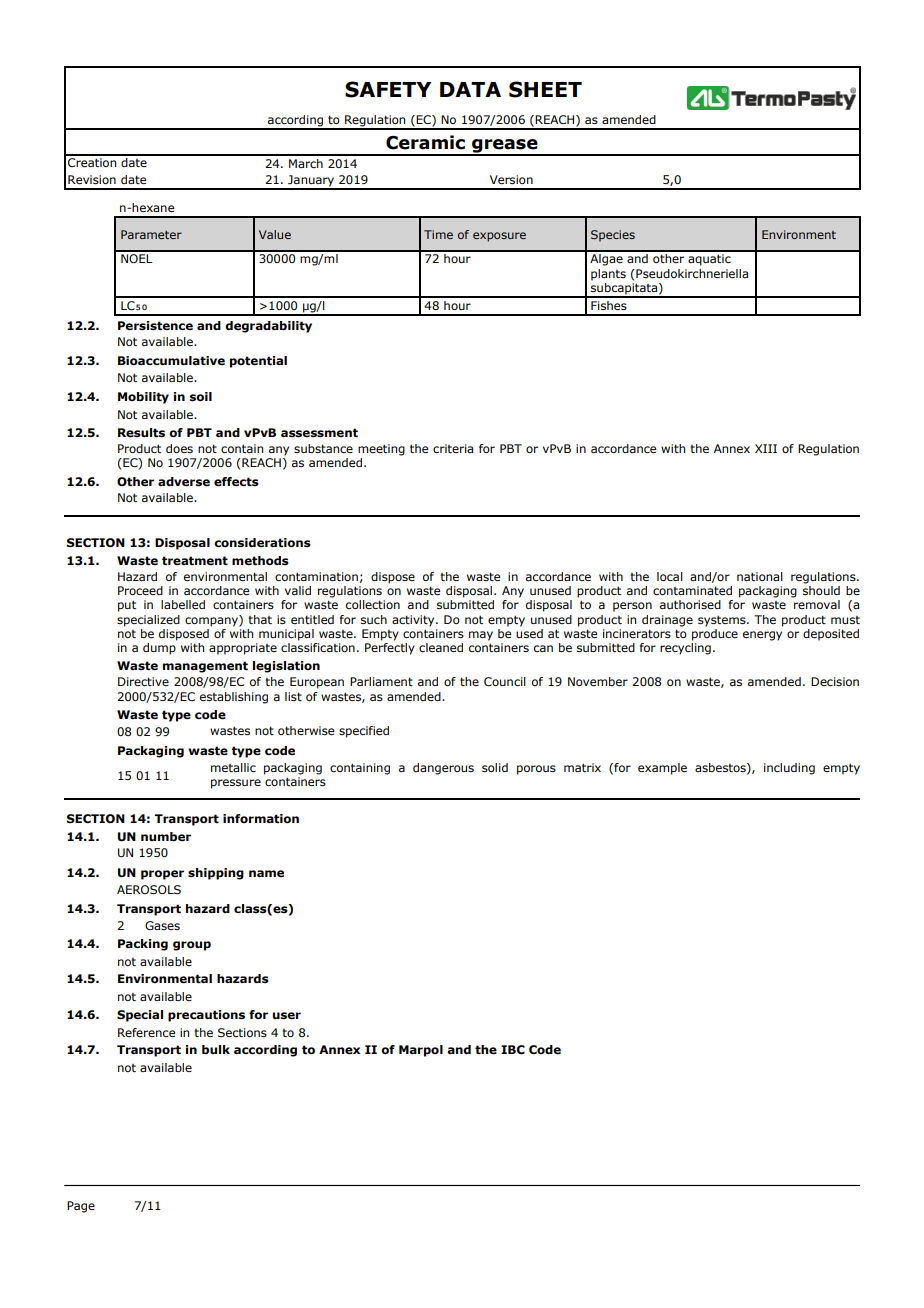  What do you see at coordinates (441, 647) in the screenshot?
I see `cleaned` at bounding box center [441, 647].
